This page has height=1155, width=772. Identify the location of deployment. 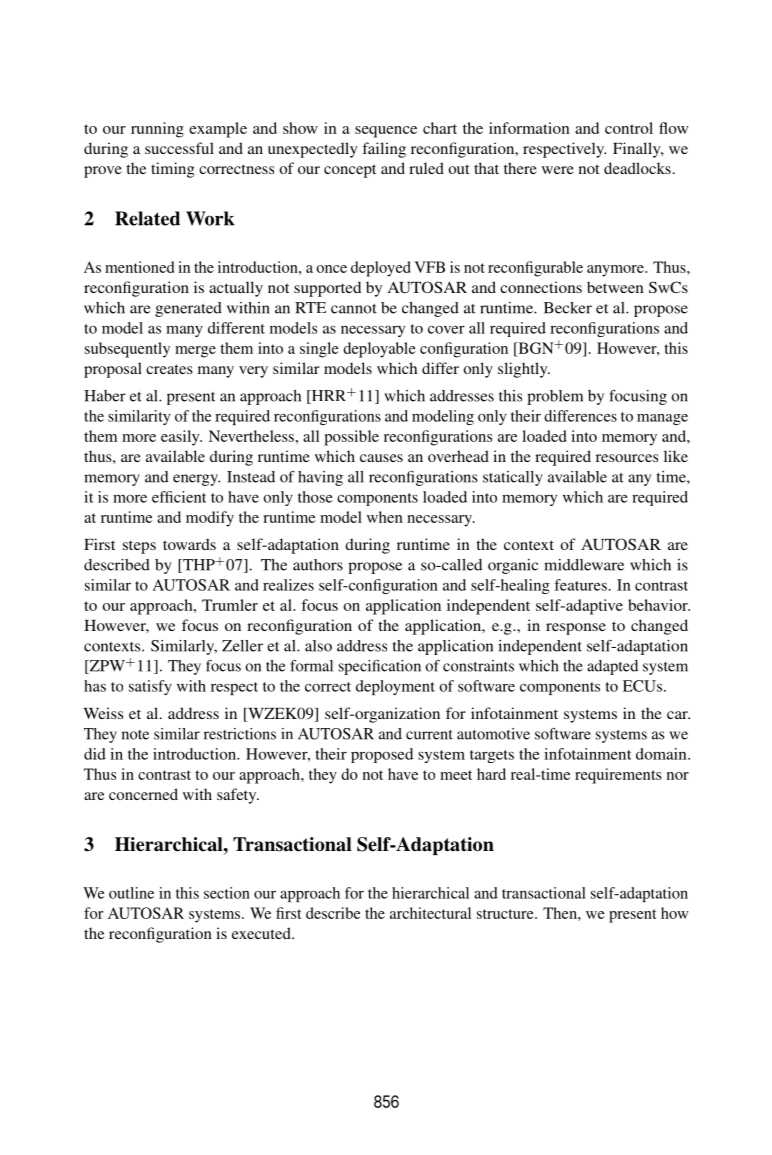
(395, 687).
